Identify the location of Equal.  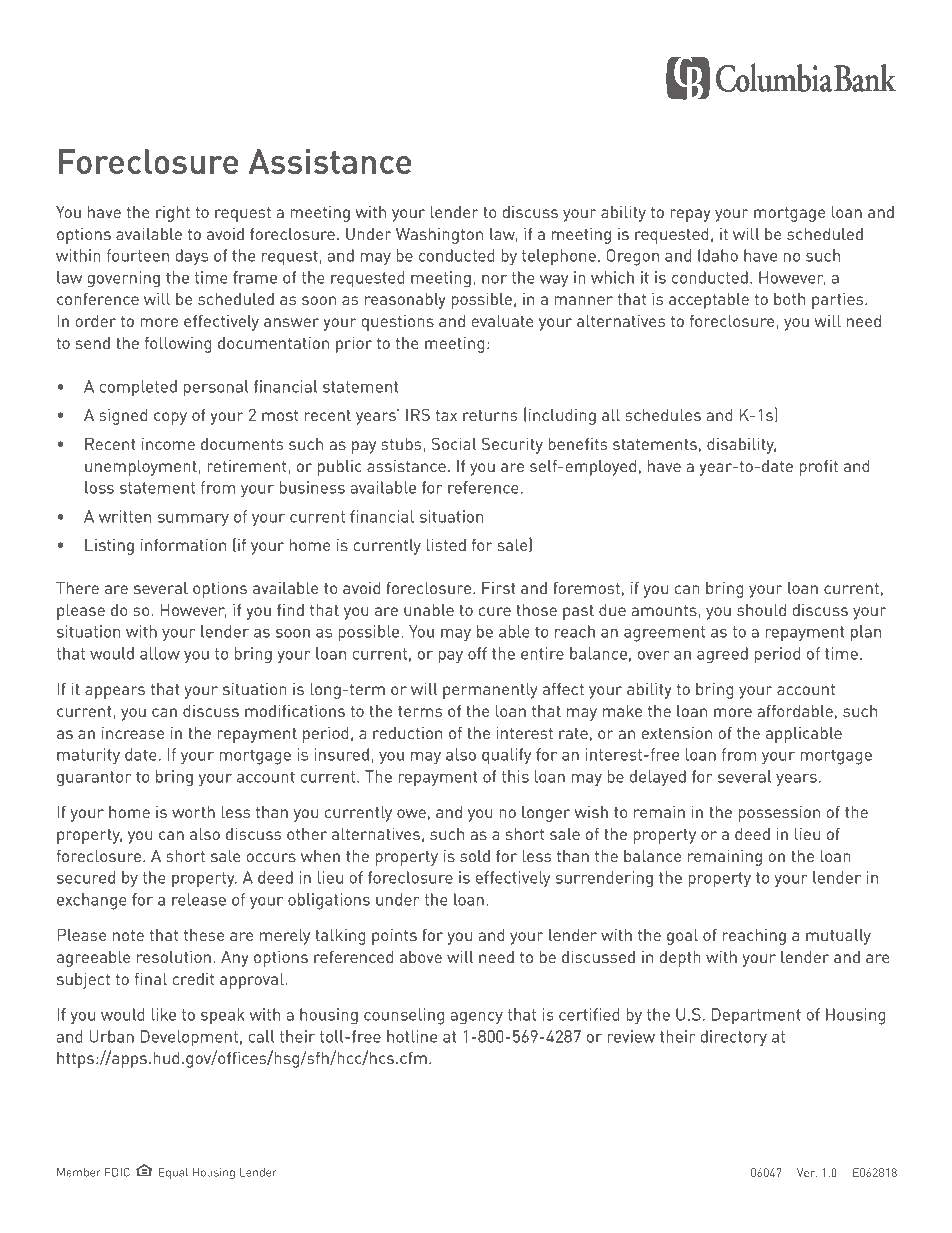
(173, 1173).
